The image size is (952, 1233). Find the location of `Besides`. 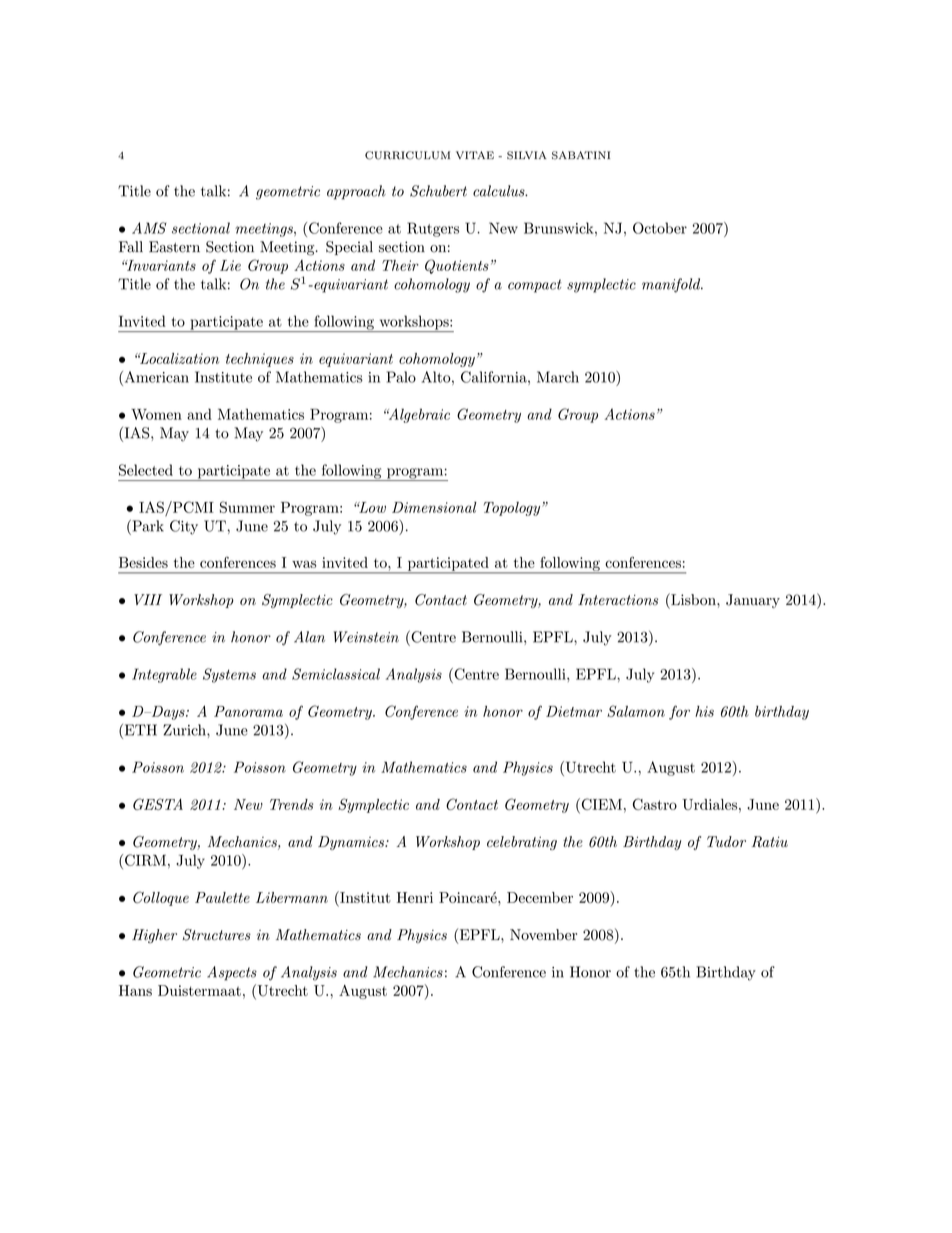

Besides is located at coordinates (143, 562).
